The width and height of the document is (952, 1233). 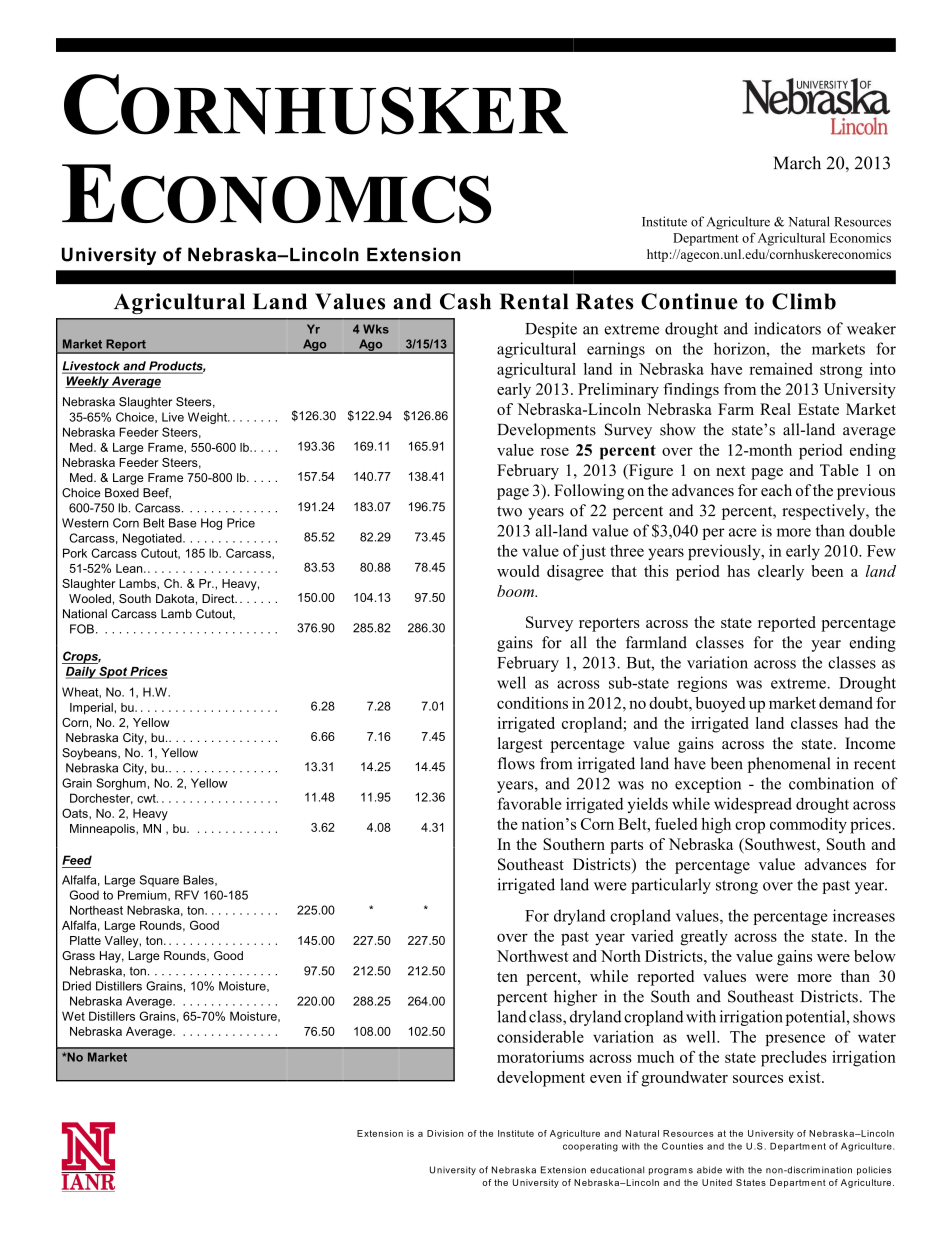 What do you see at coordinates (73, 1016) in the document?
I see `Wet` at bounding box center [73, 1016].
